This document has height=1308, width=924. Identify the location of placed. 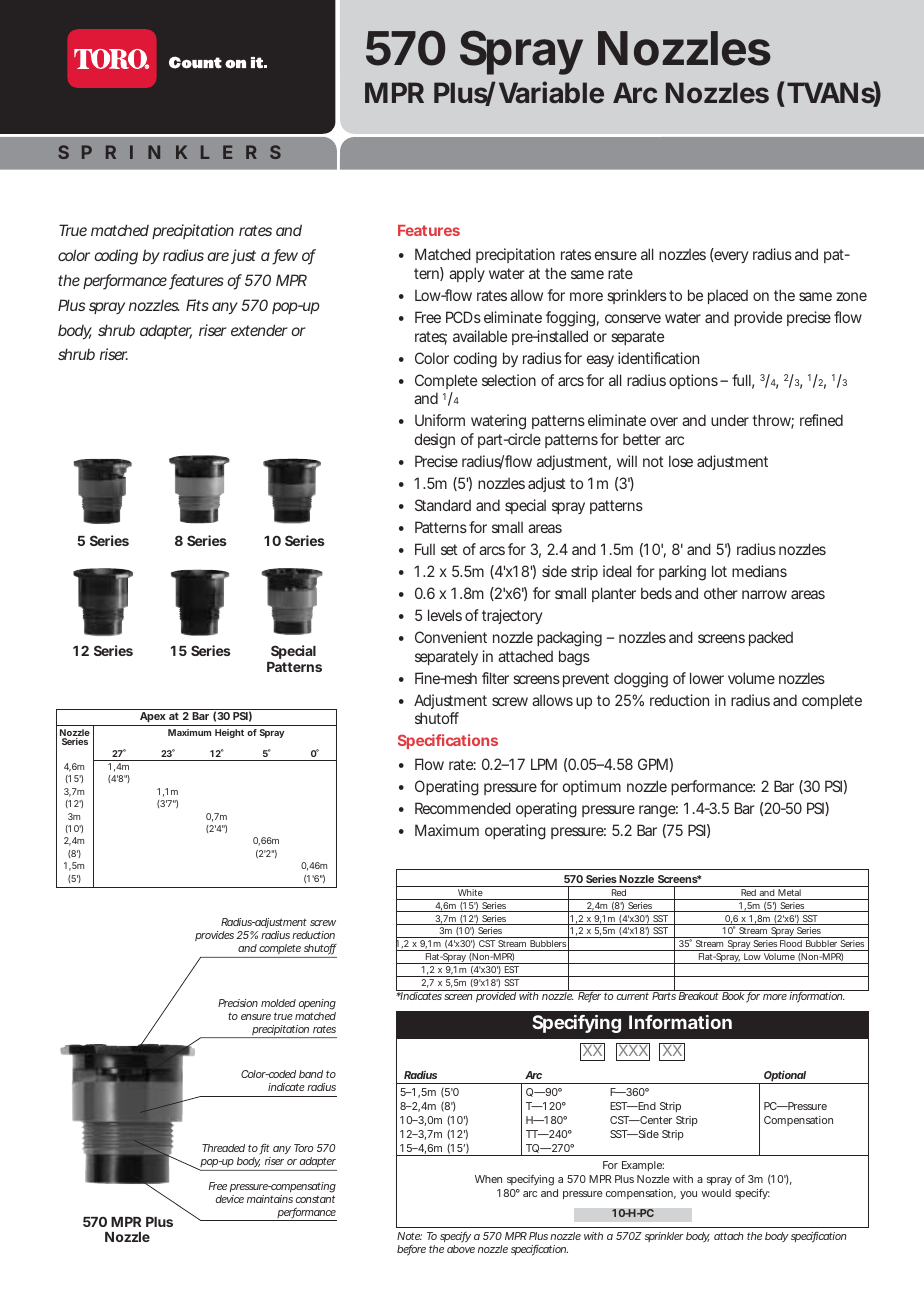
(728, 297).
